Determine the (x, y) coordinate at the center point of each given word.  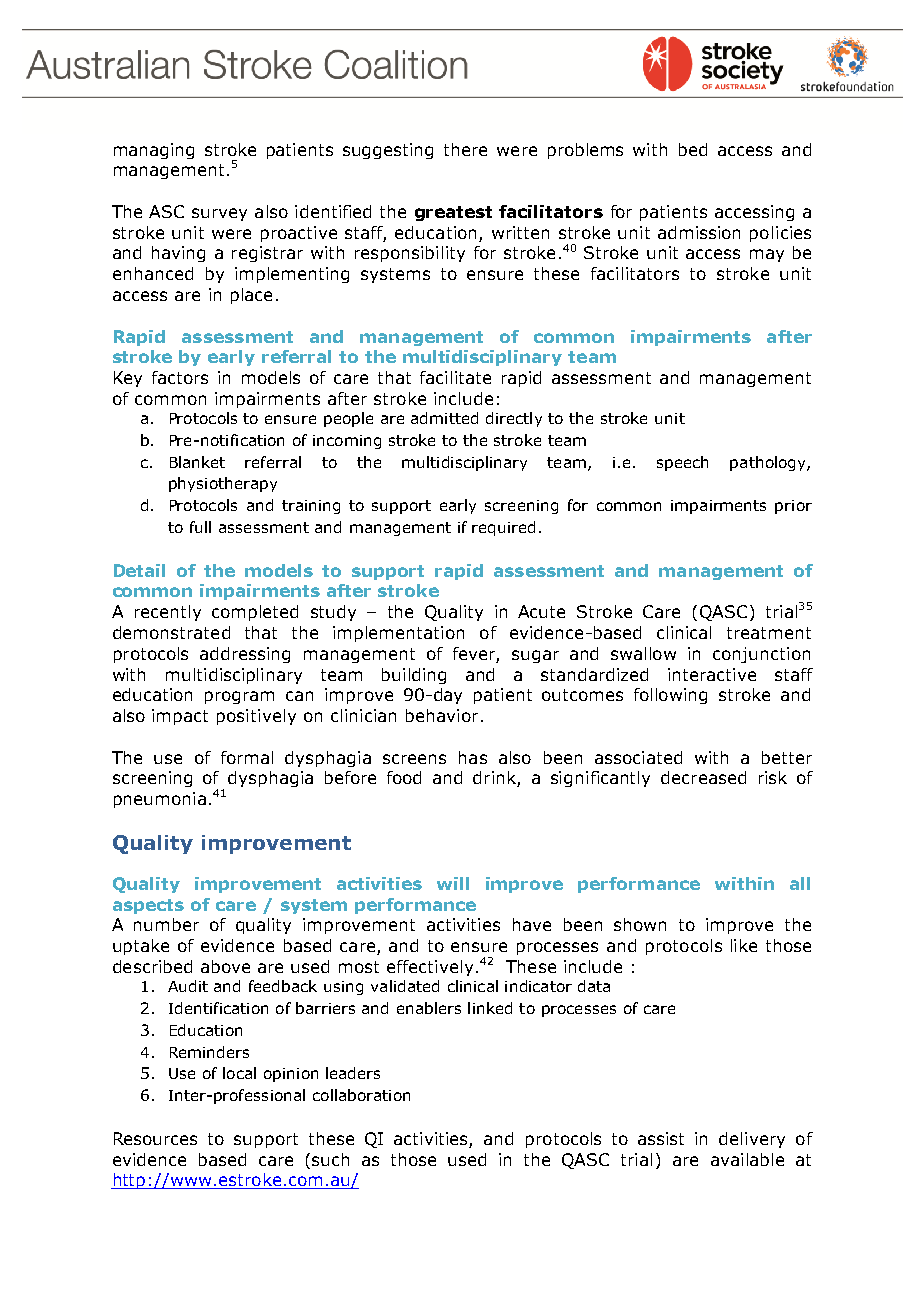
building (414, 676)
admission (699, 232)
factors (180, 377)
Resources (155, 1138)
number (166, 924)
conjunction (761, 655)
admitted (444, 418)
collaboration (361, 1095)
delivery (752, 1140)
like (744, 945)
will (453, 883)
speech (682, 463)
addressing (245, 655)
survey (219, 214)
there (465, 149)
